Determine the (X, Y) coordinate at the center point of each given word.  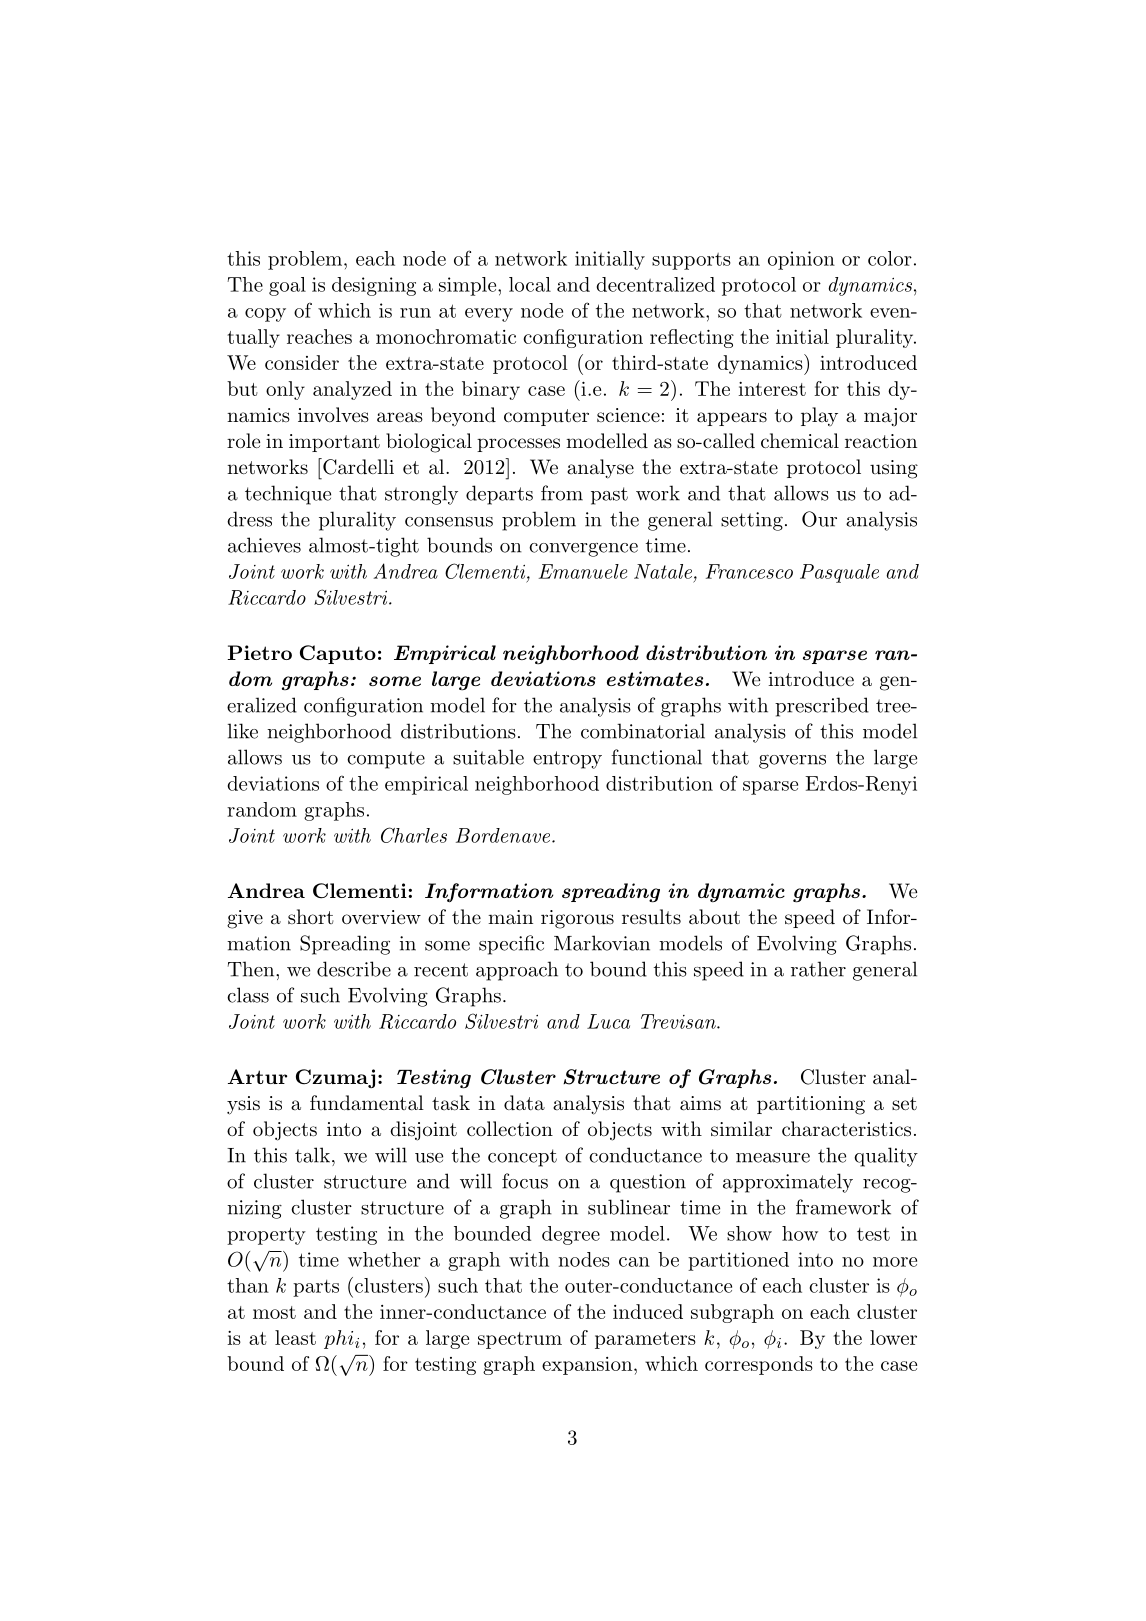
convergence (583, 550)
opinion (801, 260)
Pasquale (839, 573)
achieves (264, 545)
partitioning (811, 1105)
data (524, 1103)
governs (792, 761)
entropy (567, 760)
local (530, 284)
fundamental (367, 1103)
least (295, 1337)
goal (287, 286)
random (262, 809)
